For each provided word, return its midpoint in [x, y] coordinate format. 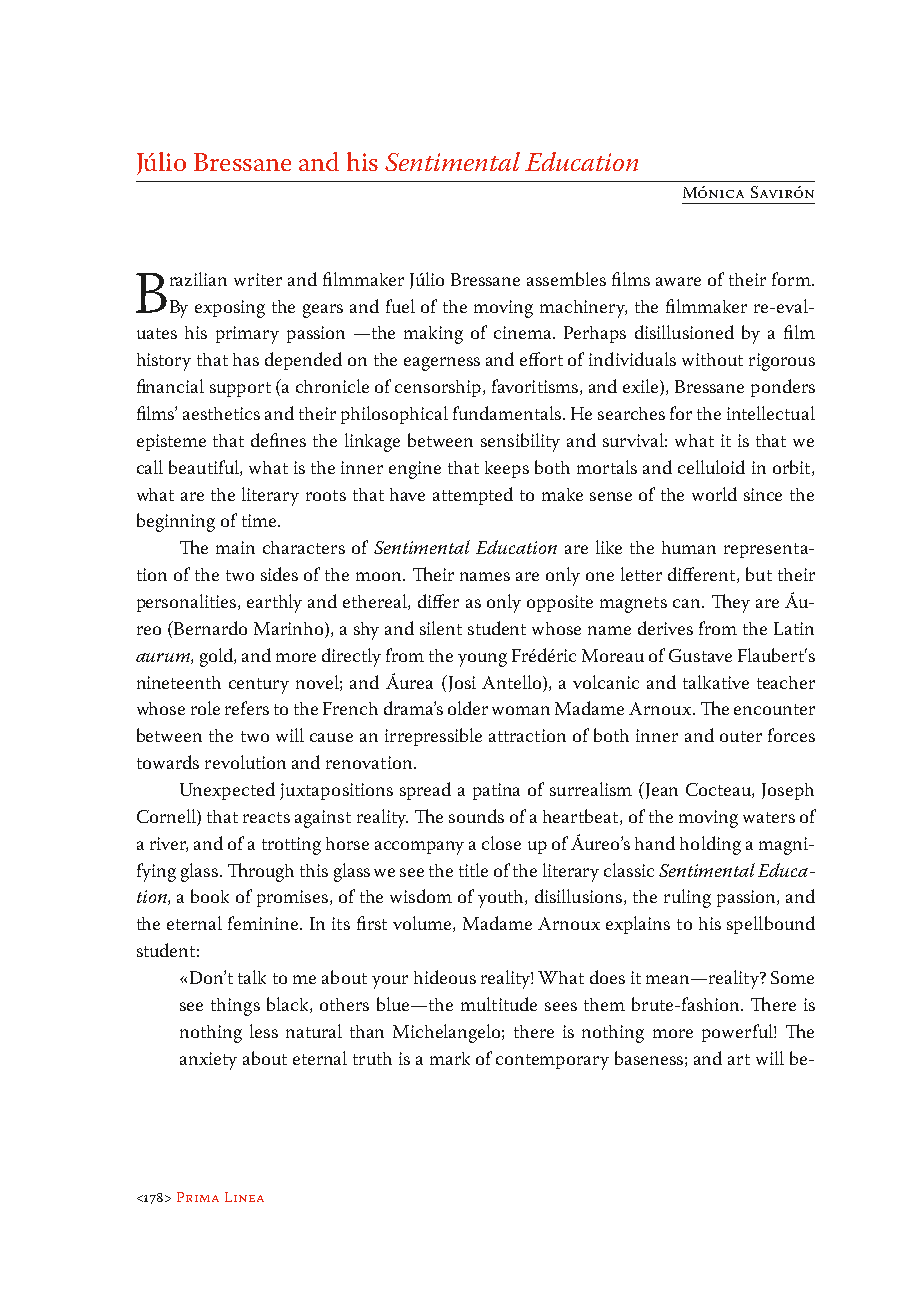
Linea [244, 1197]
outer [741, 736]
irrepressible [433, 737]
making [433, 335]
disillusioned [684, 332]
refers [247, 708]
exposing [230, 309]
